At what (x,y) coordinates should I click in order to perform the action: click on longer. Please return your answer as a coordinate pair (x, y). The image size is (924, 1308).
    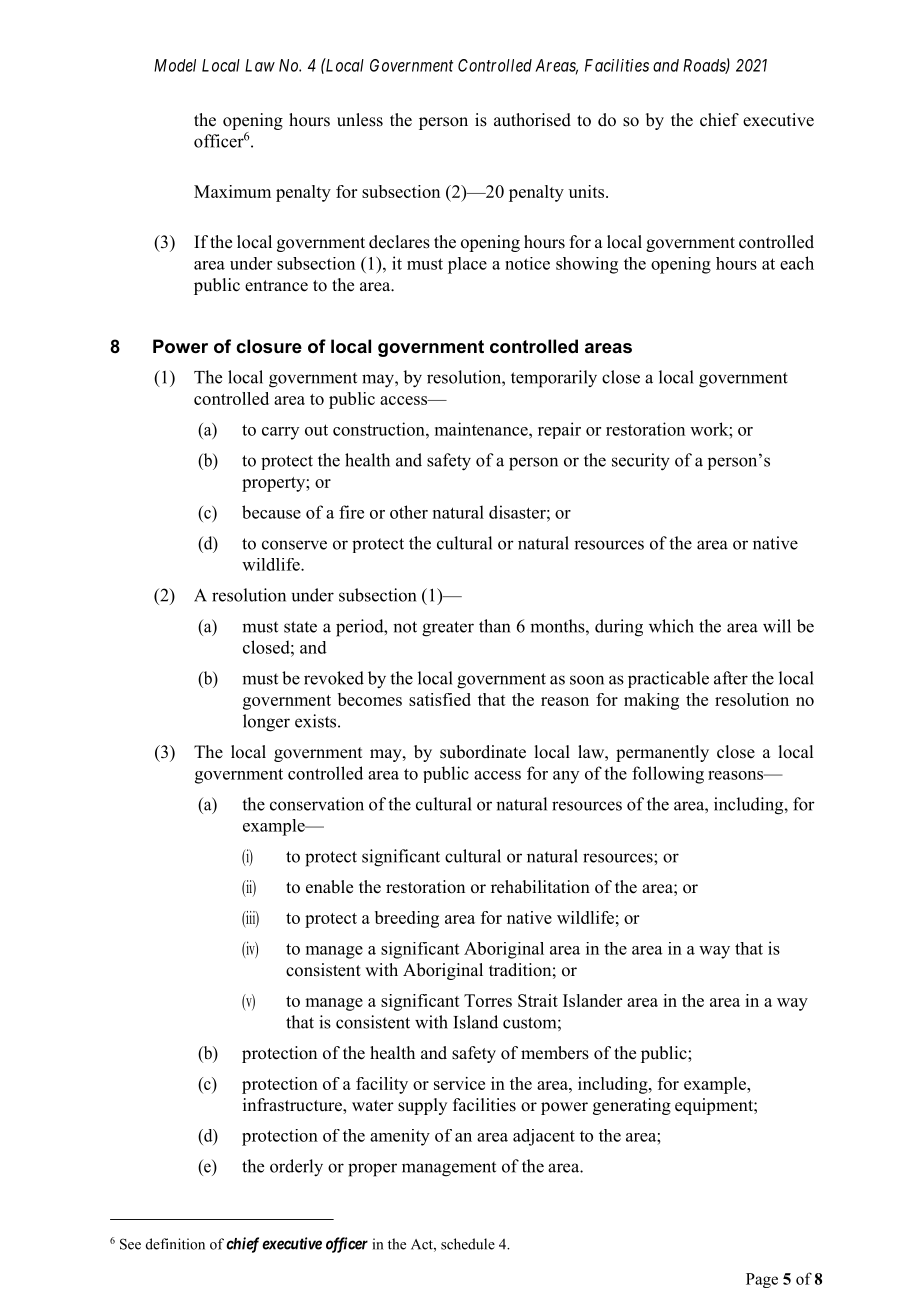
    Looking at the image, I should click on (266, 723).
